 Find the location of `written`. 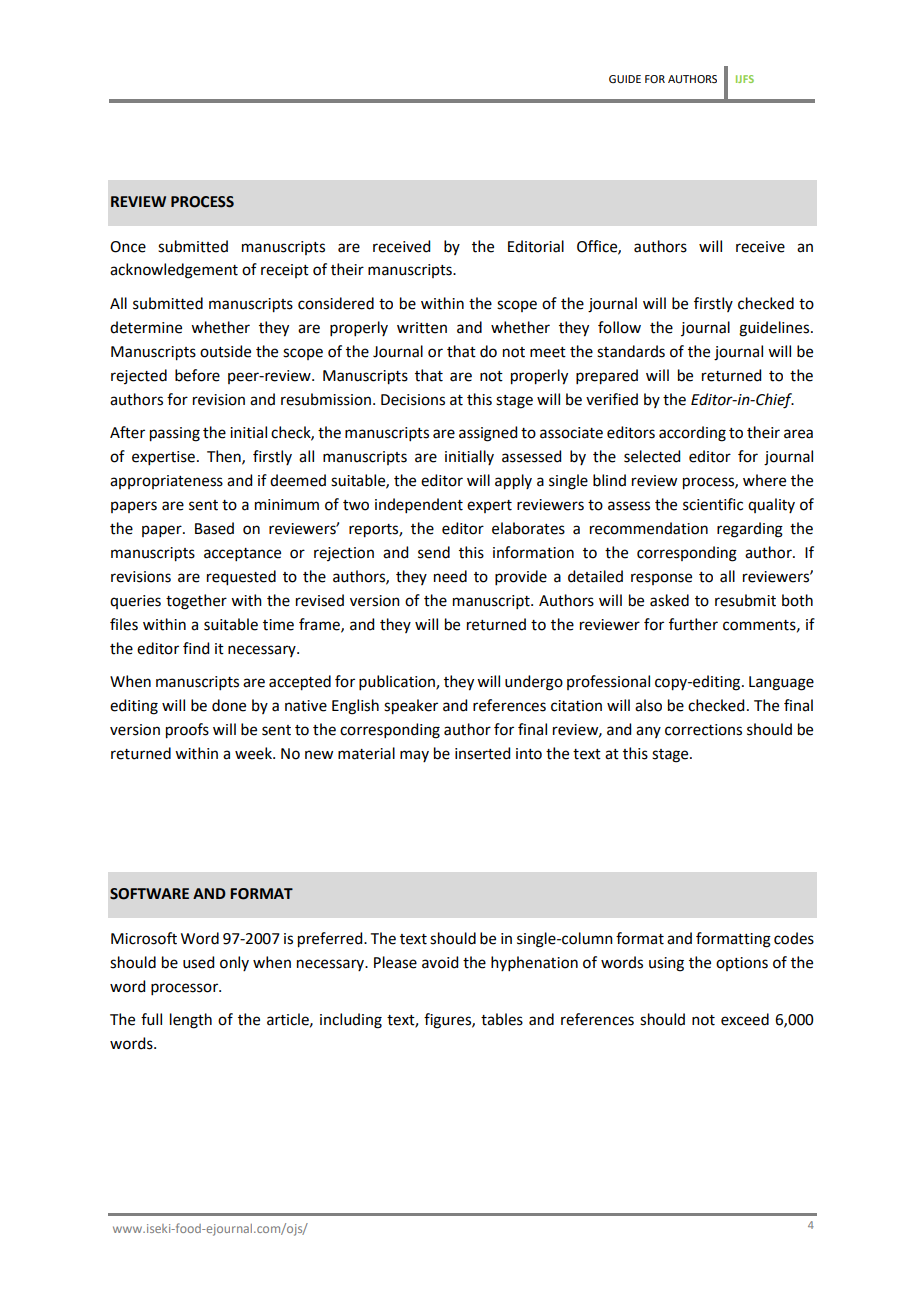

written is located at coordinates (422, 328).
